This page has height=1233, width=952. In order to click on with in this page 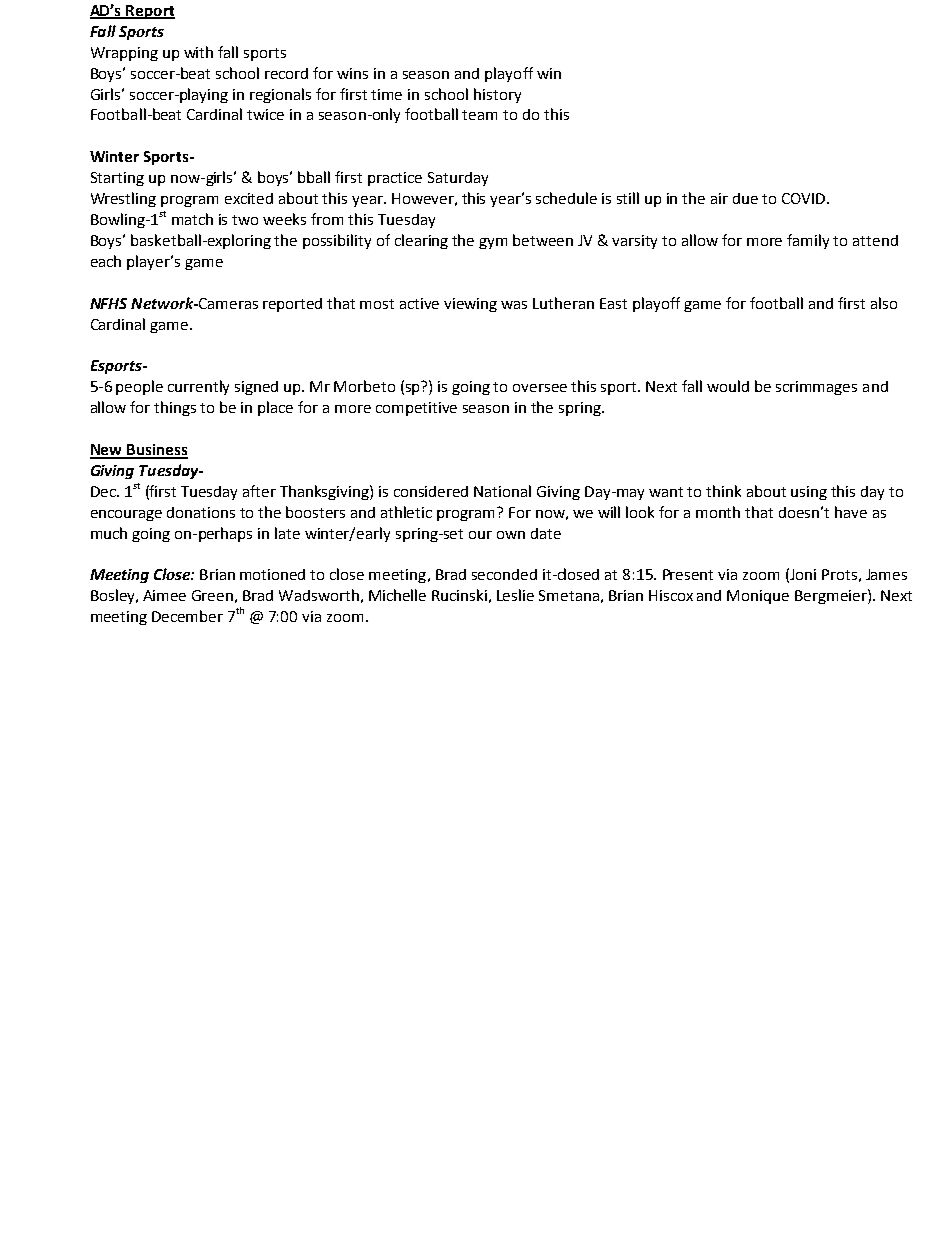, I will do `click(198, 52)`.
